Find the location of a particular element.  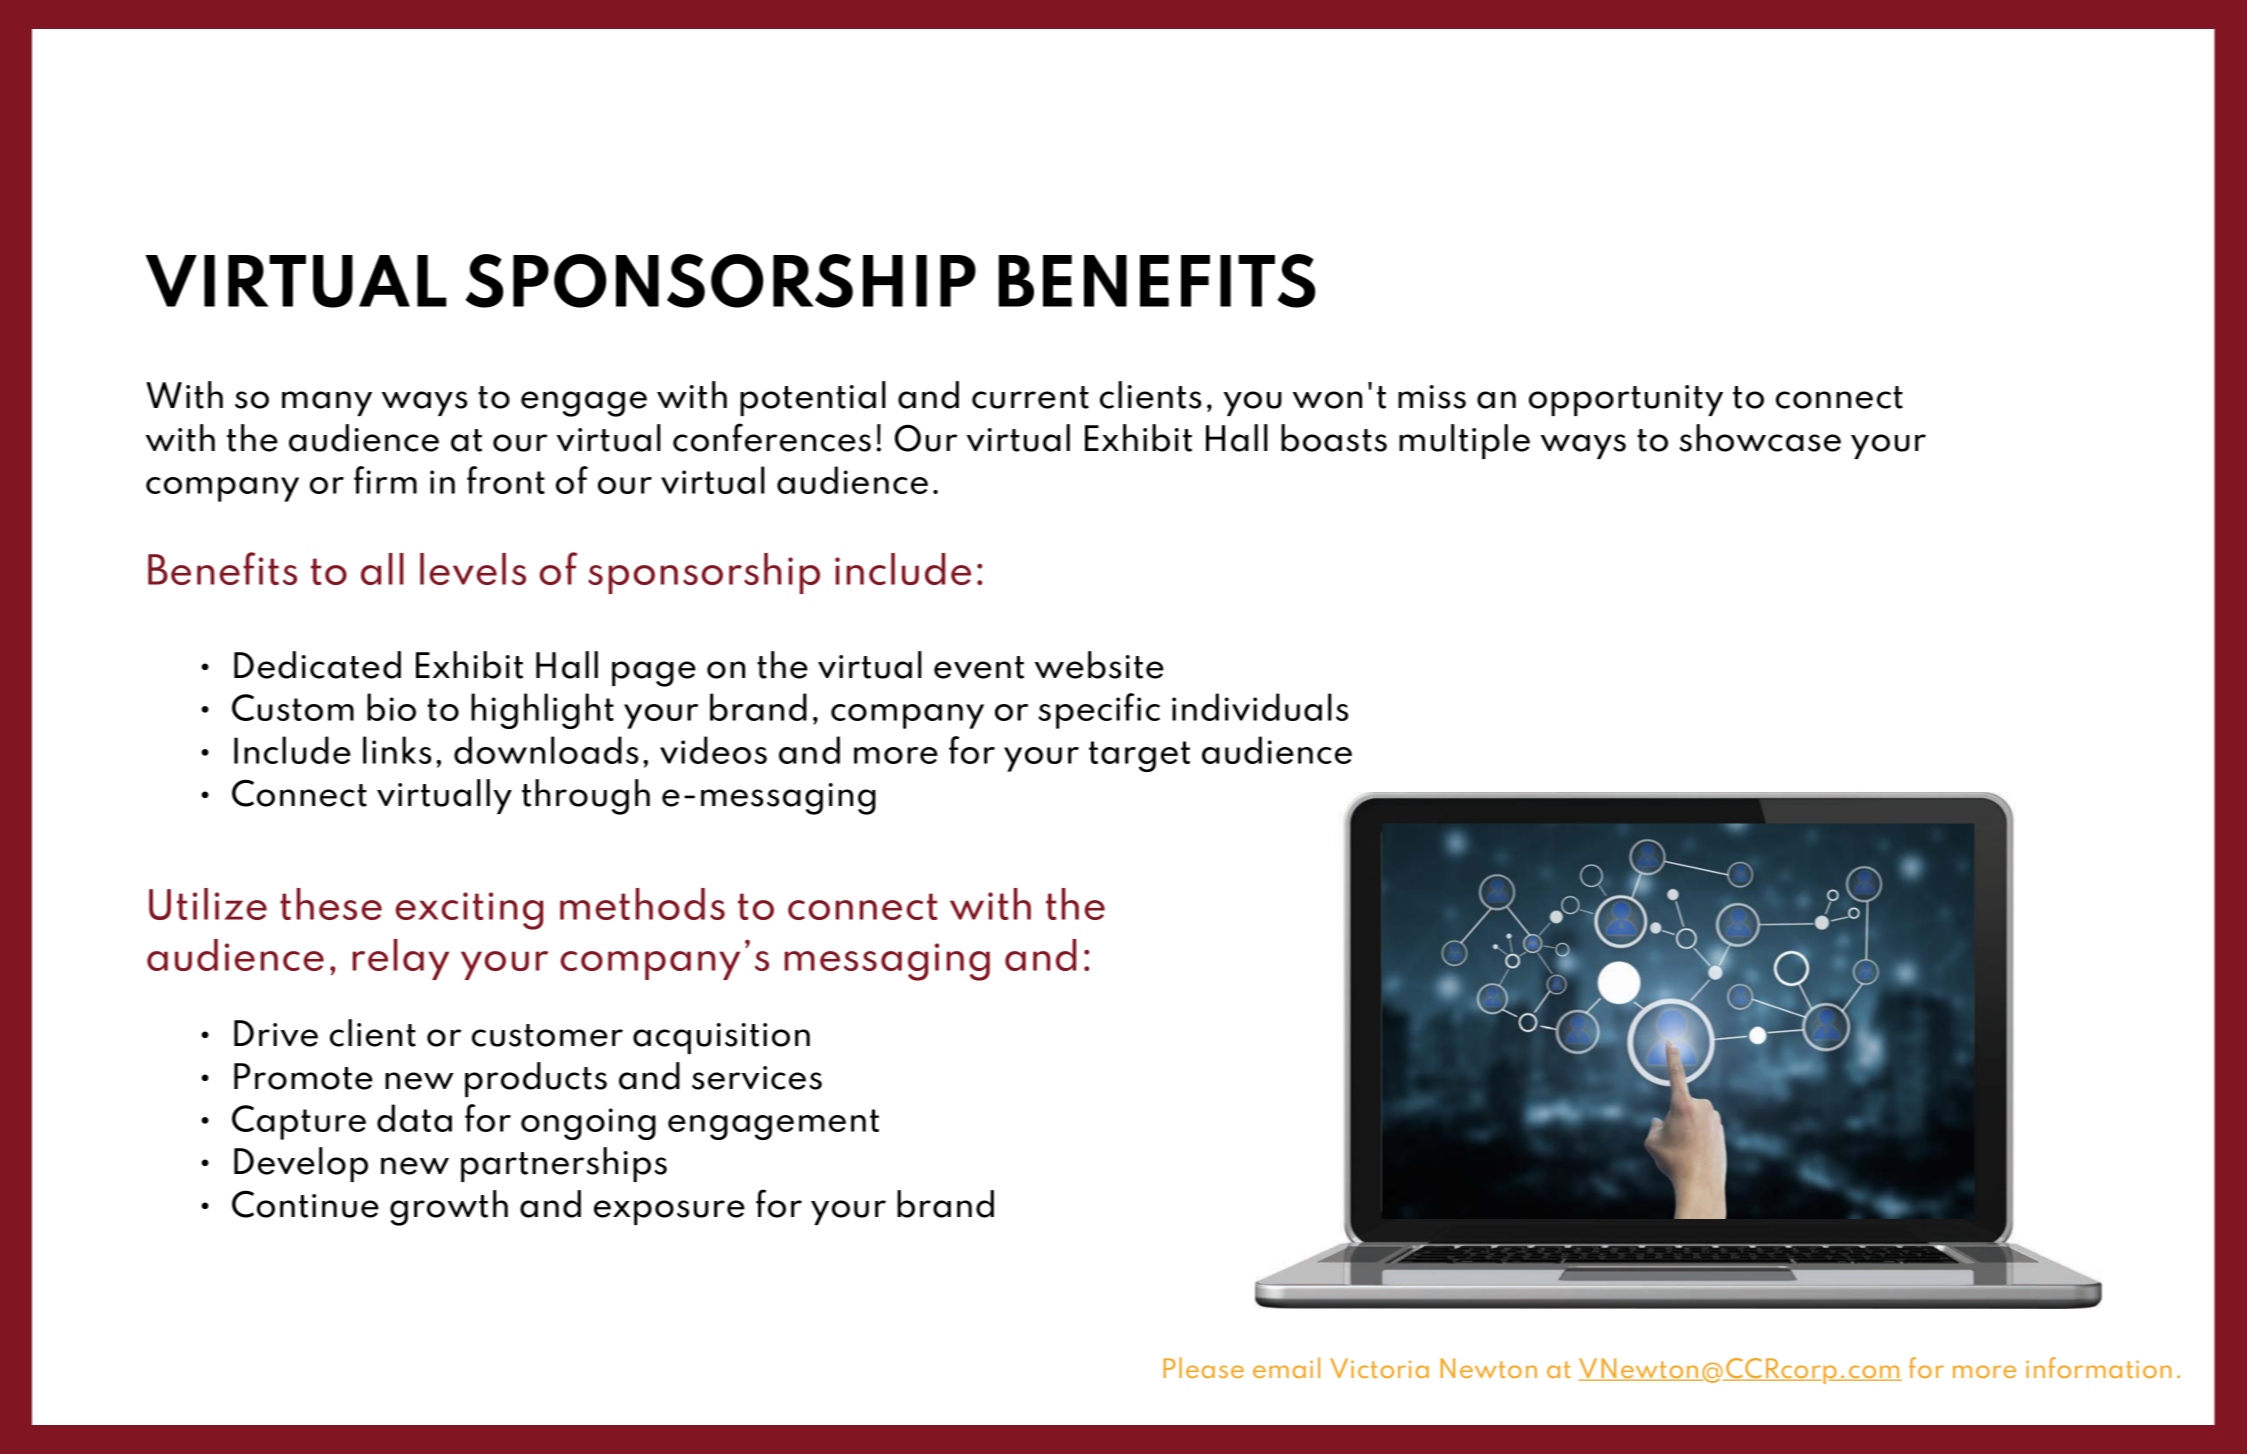

current is located at coordinates (1030, 397).
